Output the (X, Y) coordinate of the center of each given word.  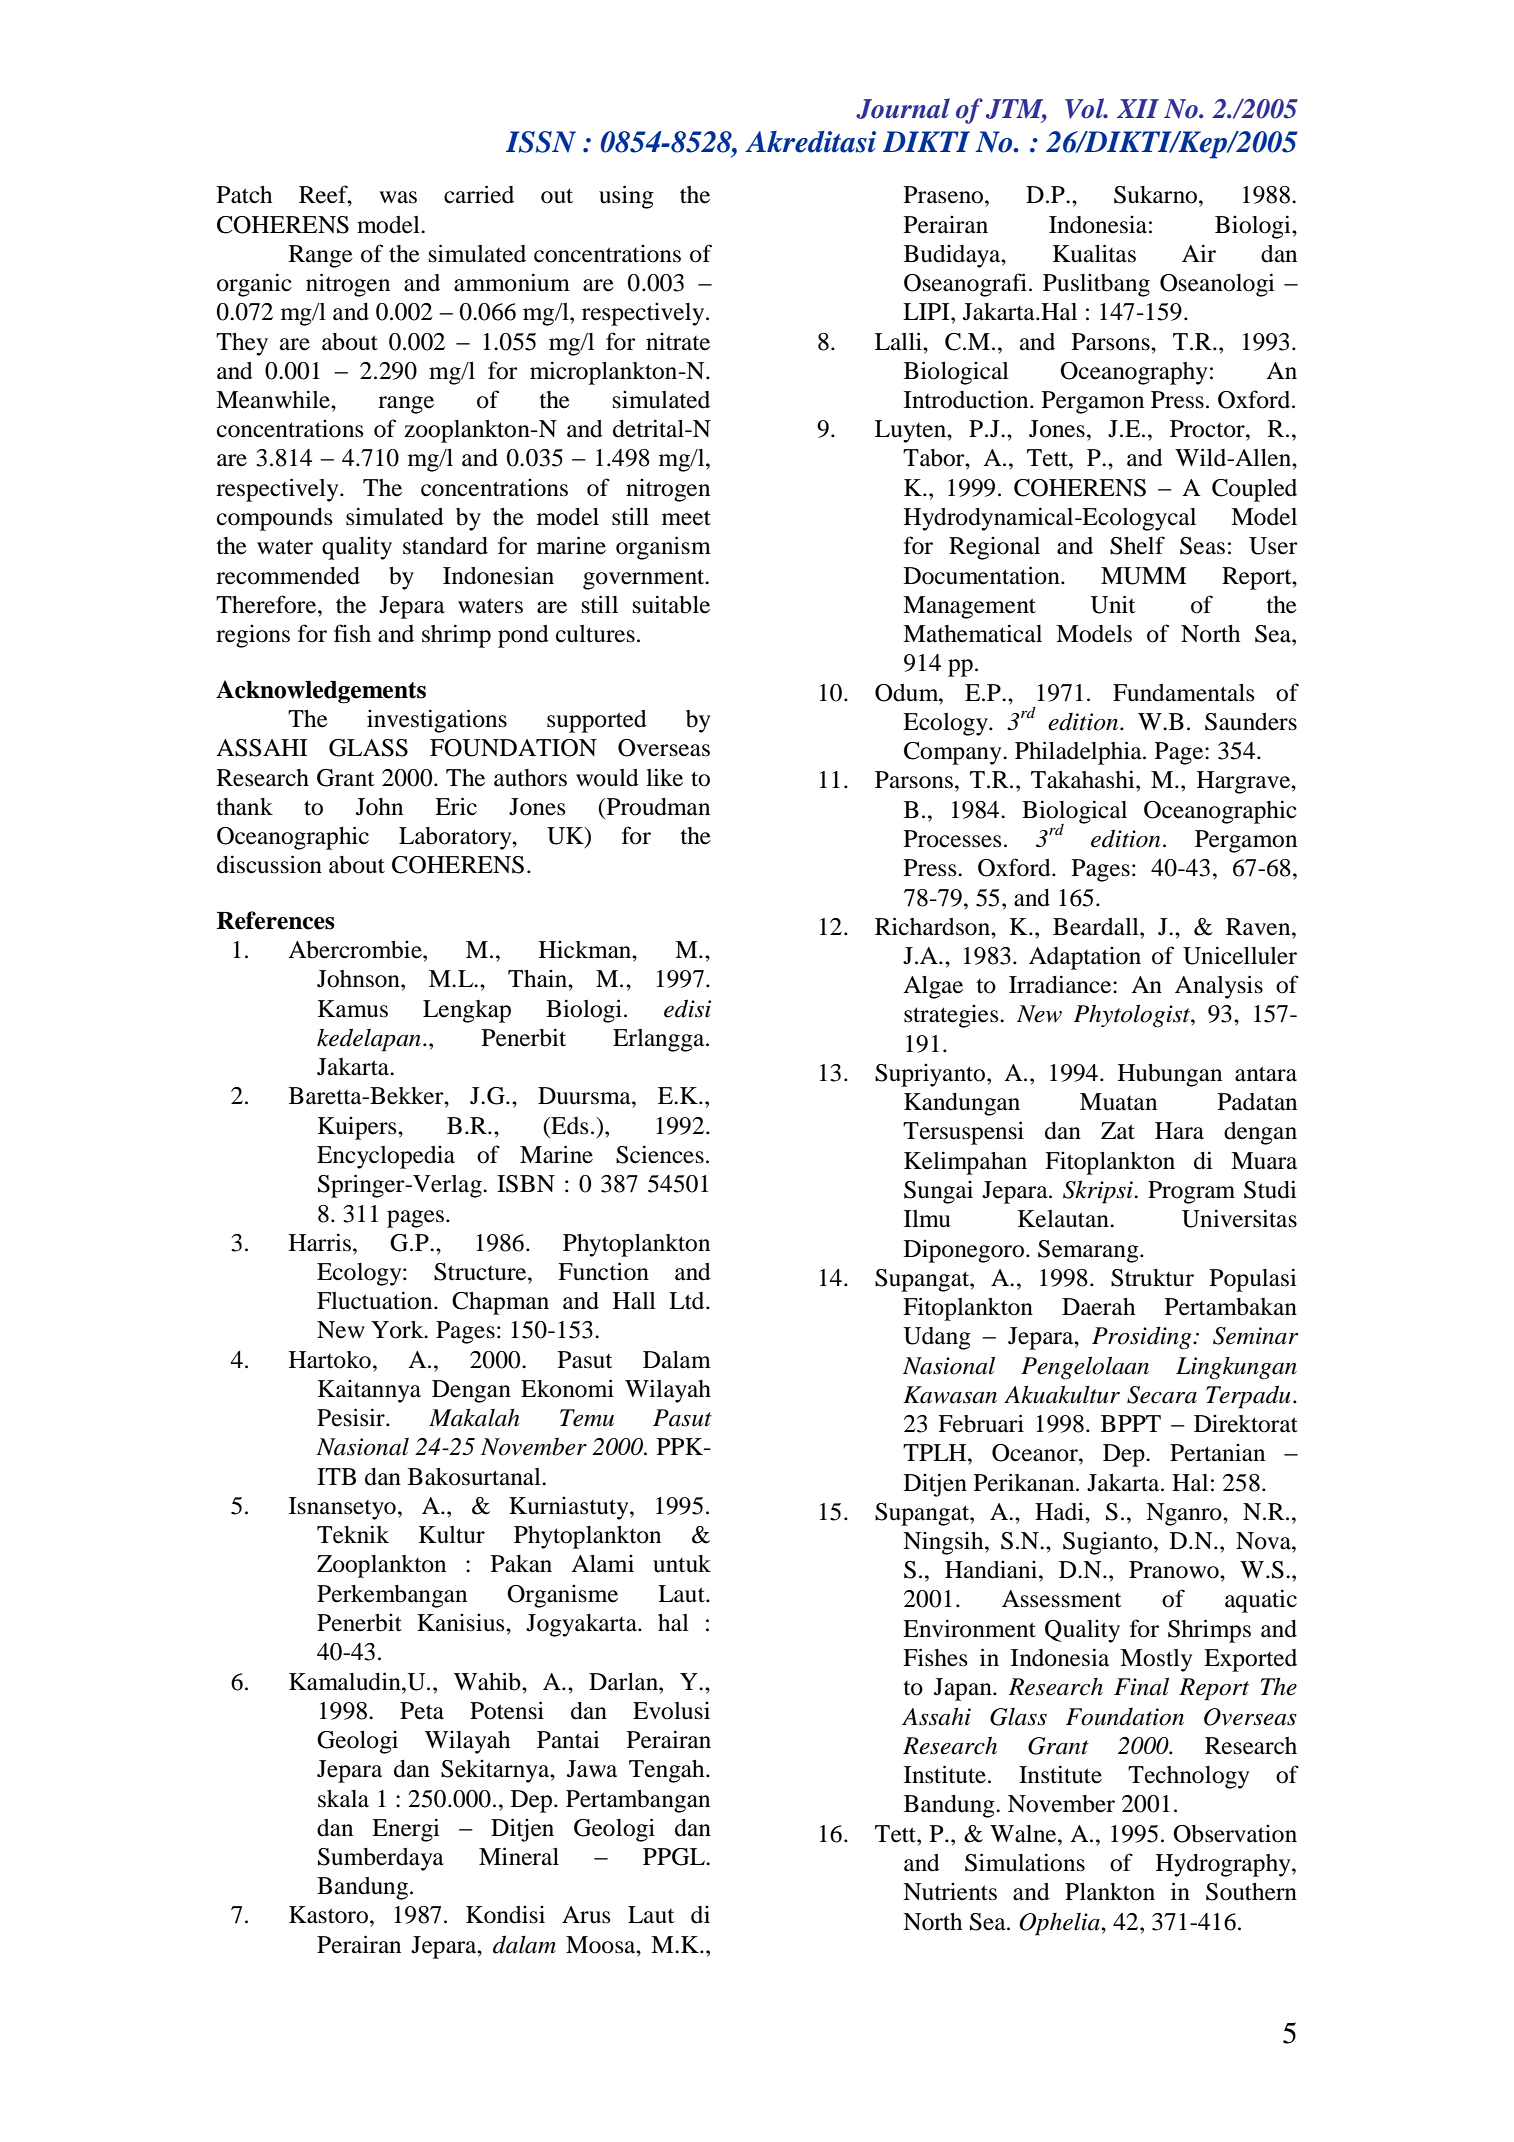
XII (1138, 108)
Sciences (660, 1154)
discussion (269, 864)
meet (686, 518)
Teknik (353, 1534)
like (664, 777)
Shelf (1137, 545)
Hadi (1060, 1511)
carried (479, 194)
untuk (682, 1564)
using (626, 197)
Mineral (519, 1856)
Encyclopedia (386, 1157)
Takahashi (1084, 779)
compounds (275, 519)
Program (1191, 1192)
